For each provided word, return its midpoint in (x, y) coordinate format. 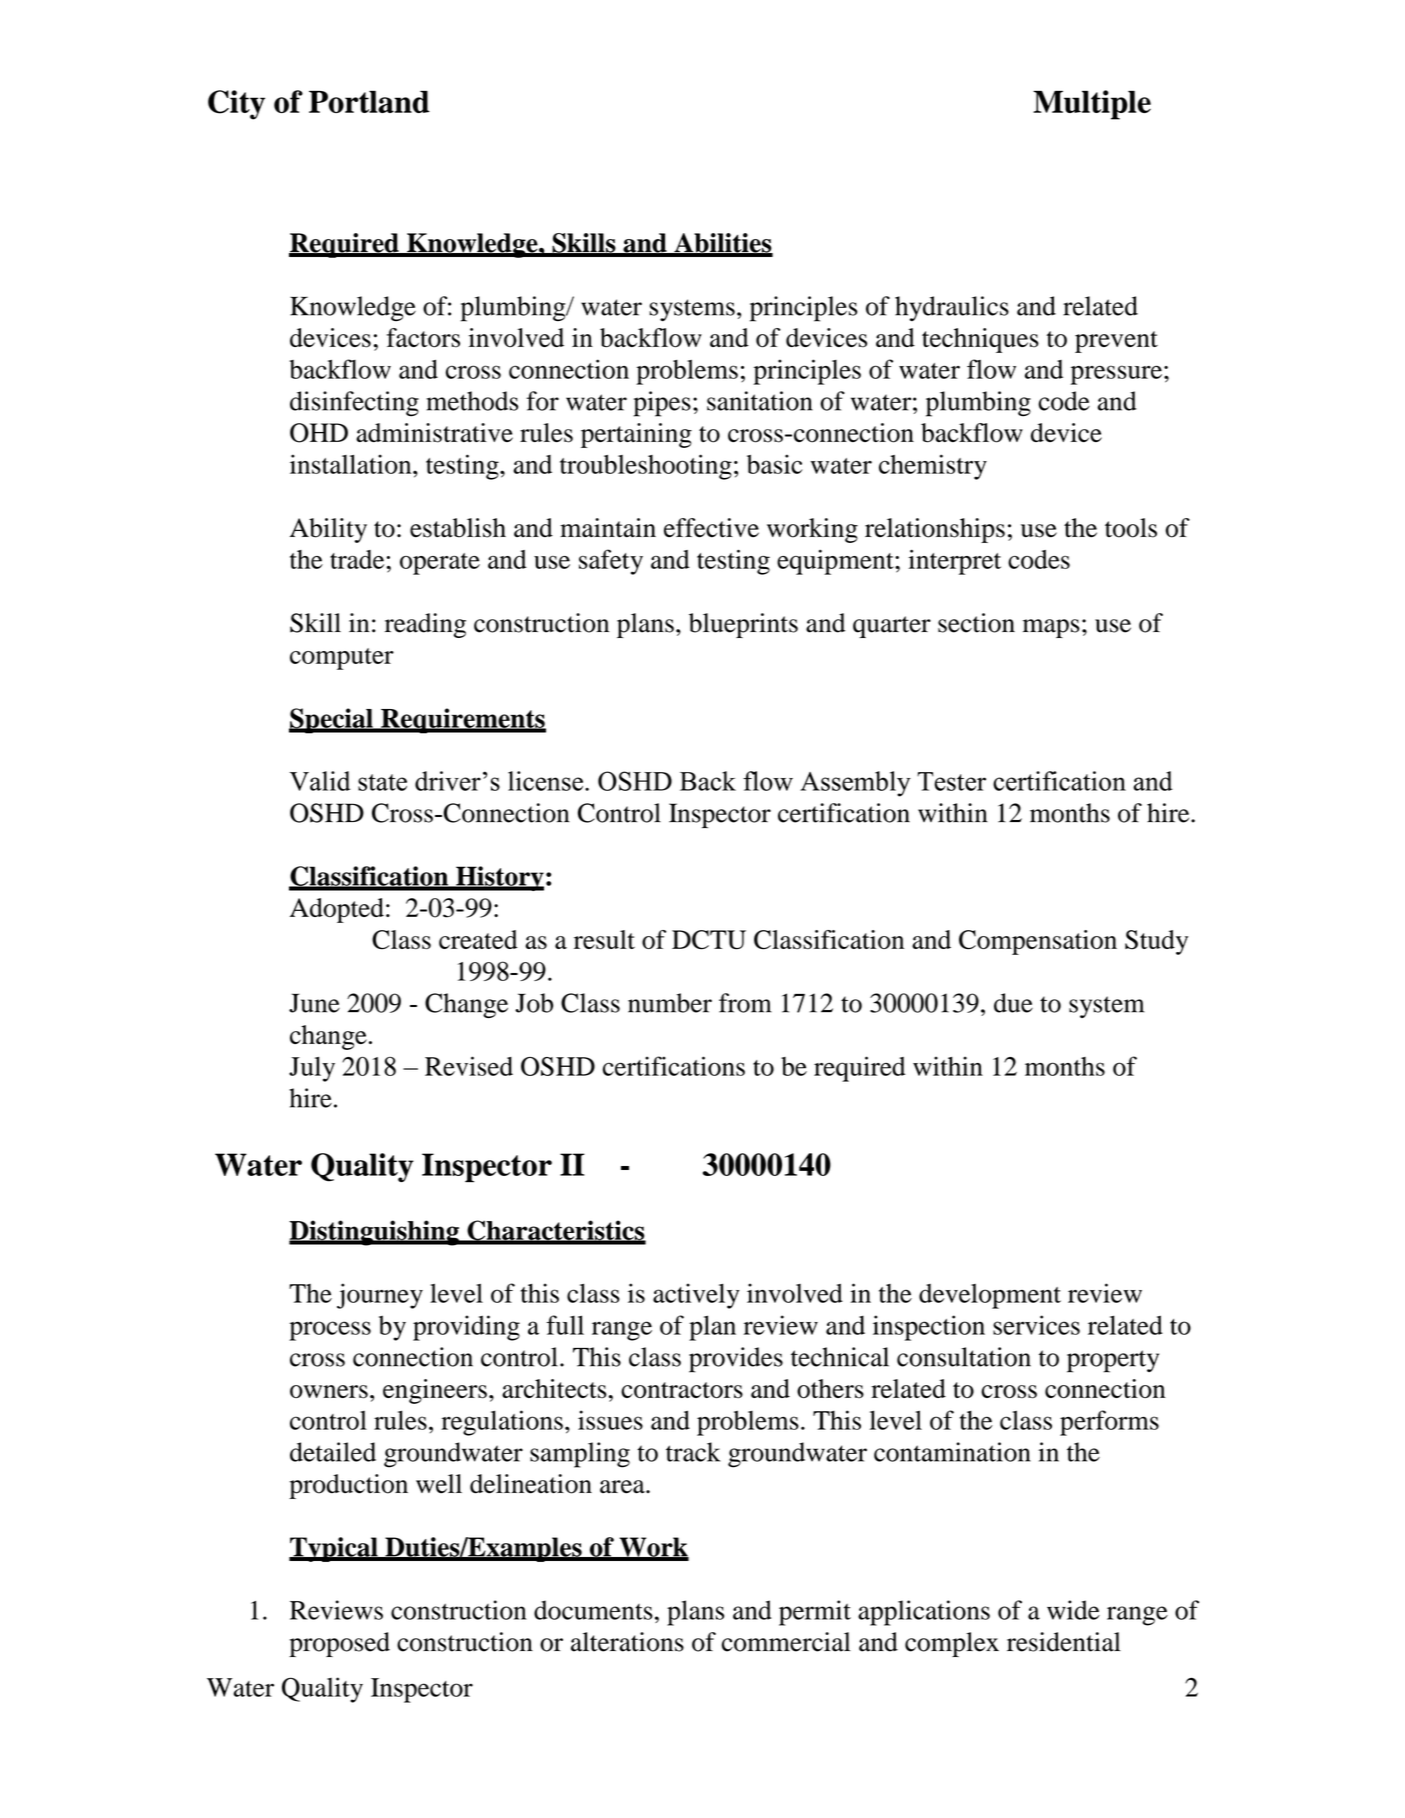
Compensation (1038, 942)
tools (1131, 528)
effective (711, 528)
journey (380, 1296)
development (990, 1296)
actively (696, 1296)
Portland (369, 102)
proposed (339, 1644)
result (604, 939)
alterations (627, 1642)
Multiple (1092, 105)
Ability (328, 530)
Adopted (337, 910)
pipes (662, 404)
